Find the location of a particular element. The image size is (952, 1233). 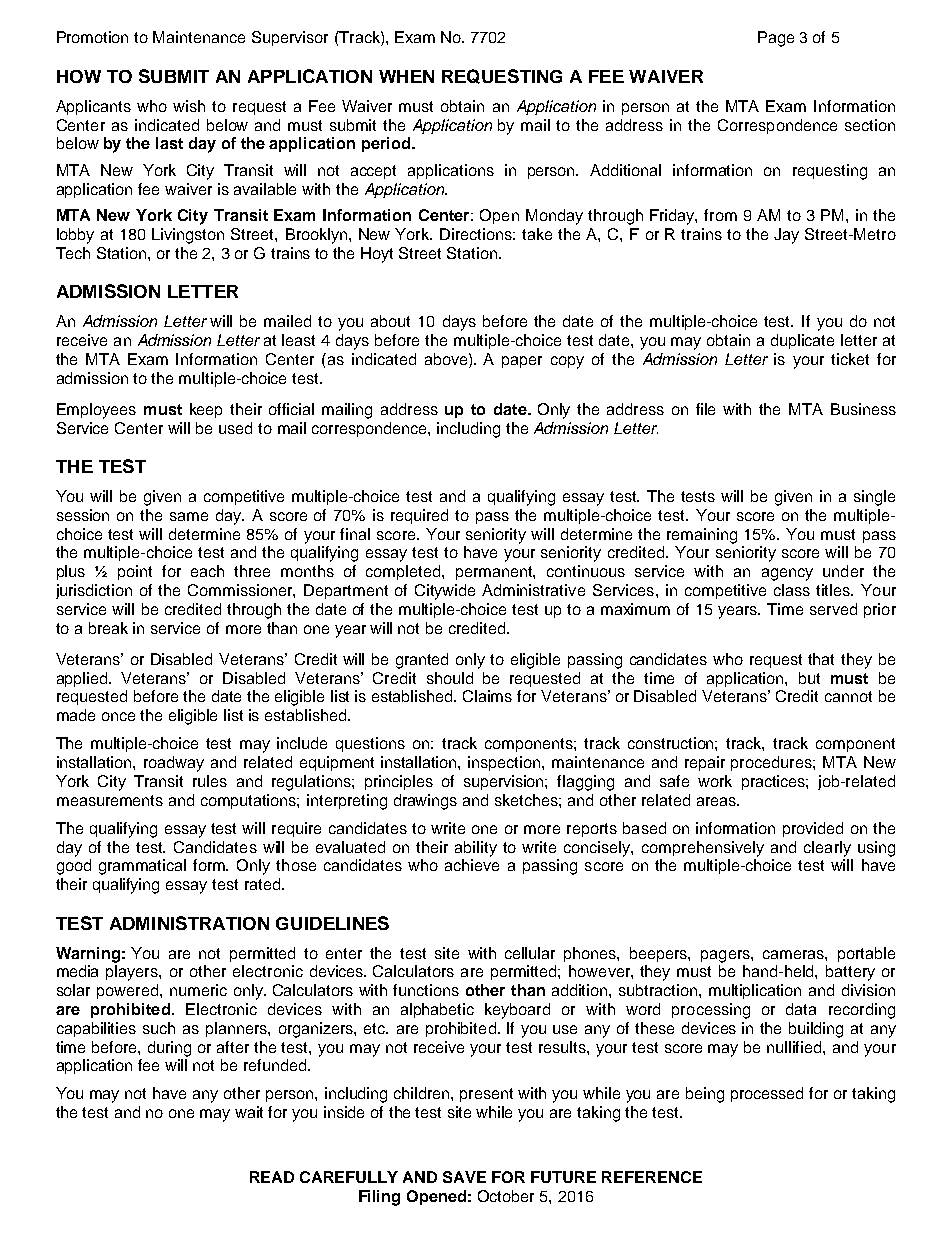

class is located at coordinates (792, 590).
